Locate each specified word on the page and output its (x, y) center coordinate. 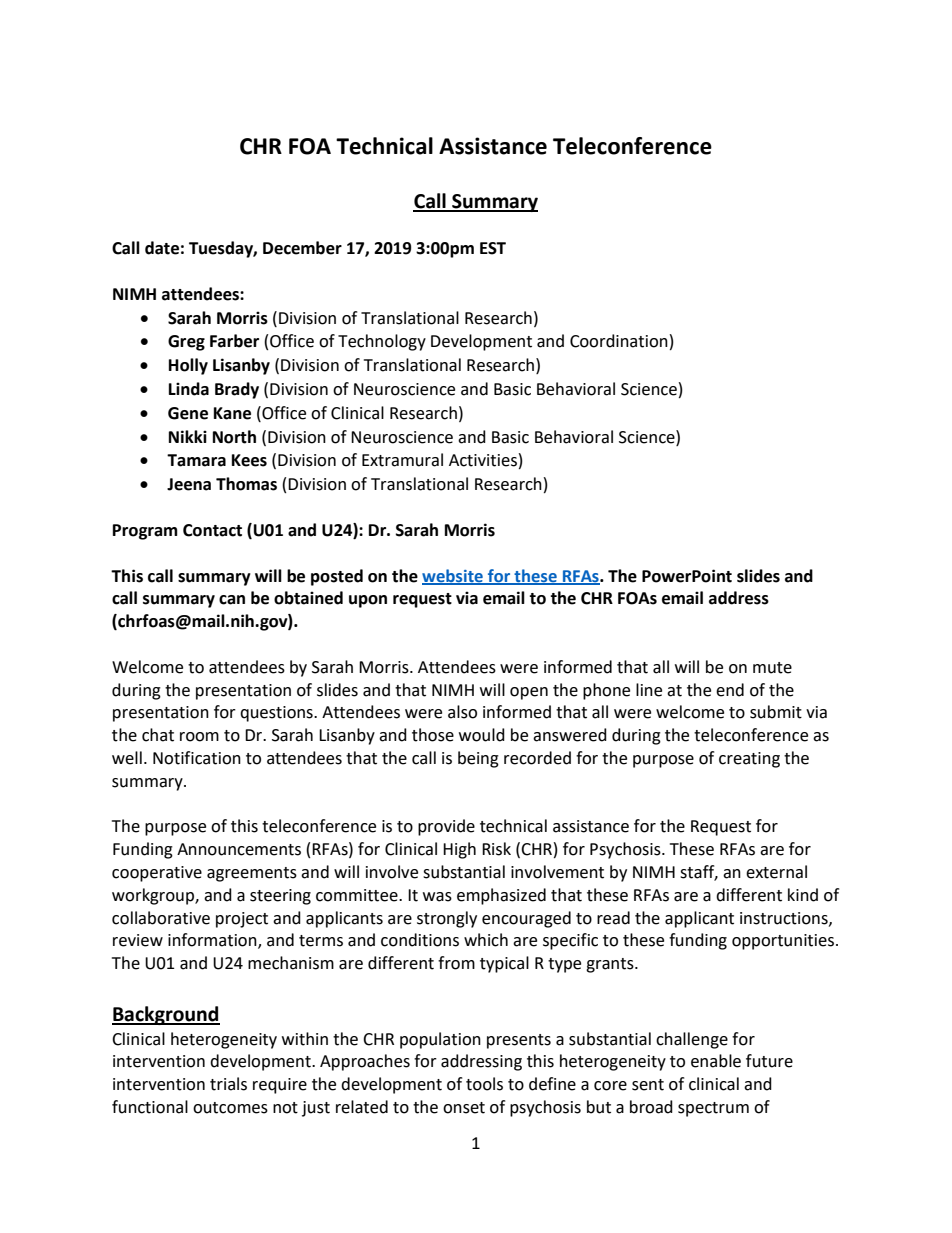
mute (772, 668)
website (453, 576)
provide (446, 827)
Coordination (619, 341)
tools (484, 1084)
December (302, 248)
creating (749, 760)
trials (228, 1084)
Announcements (239, 849)
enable (716, 1061)
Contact (212, 530)
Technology (382, 342)
